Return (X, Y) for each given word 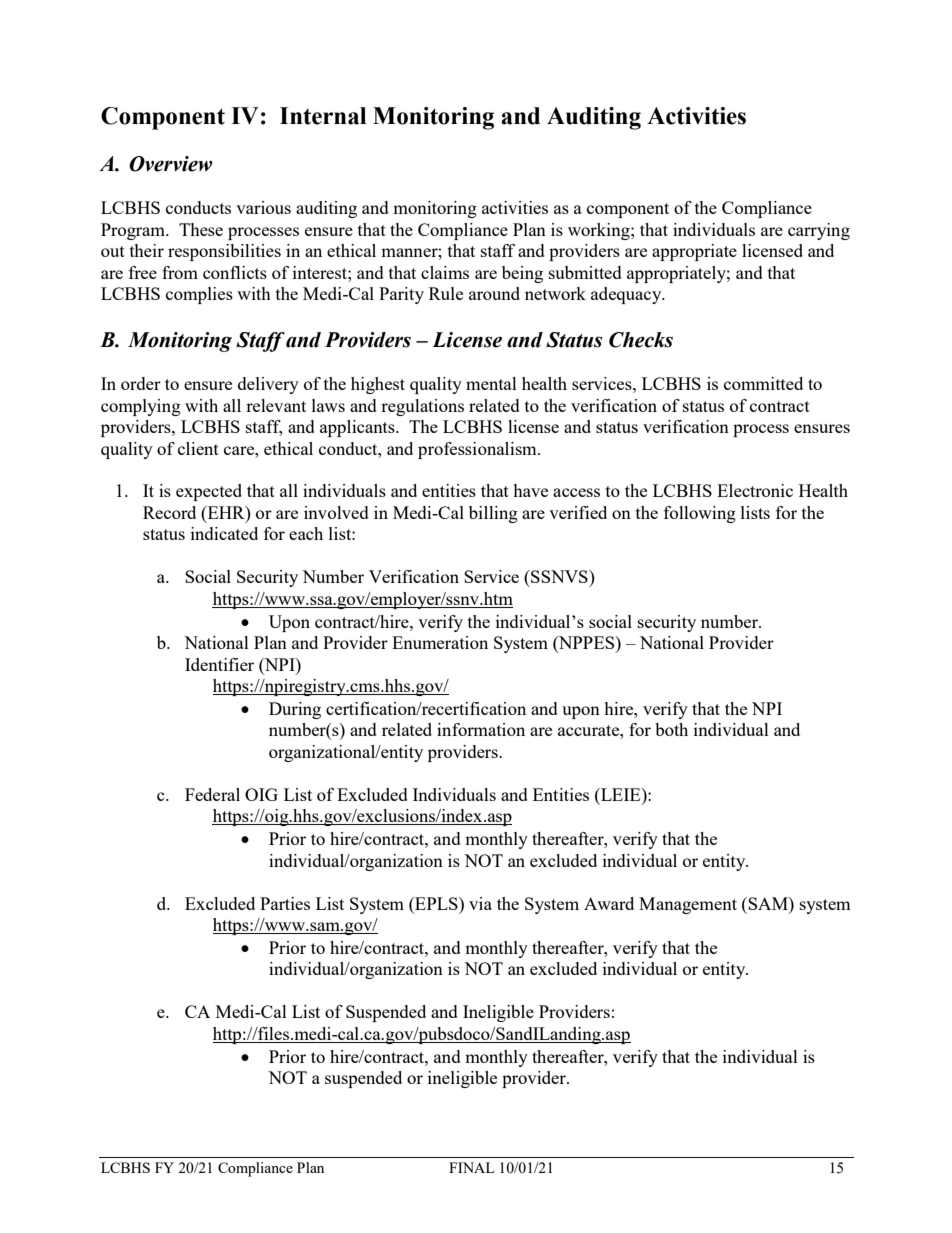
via (480, 903)
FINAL (472, 1167)
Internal (323, 116)
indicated (224, 533)
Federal (212, 794)
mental (491, 383)
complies (199, 295)
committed (763, 383)
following (700, 514)
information (481, 729)
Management (688, 905)
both (671, 729)
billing (493, 514)
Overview (171, 164)
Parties (285, 903)
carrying (819, 231)
